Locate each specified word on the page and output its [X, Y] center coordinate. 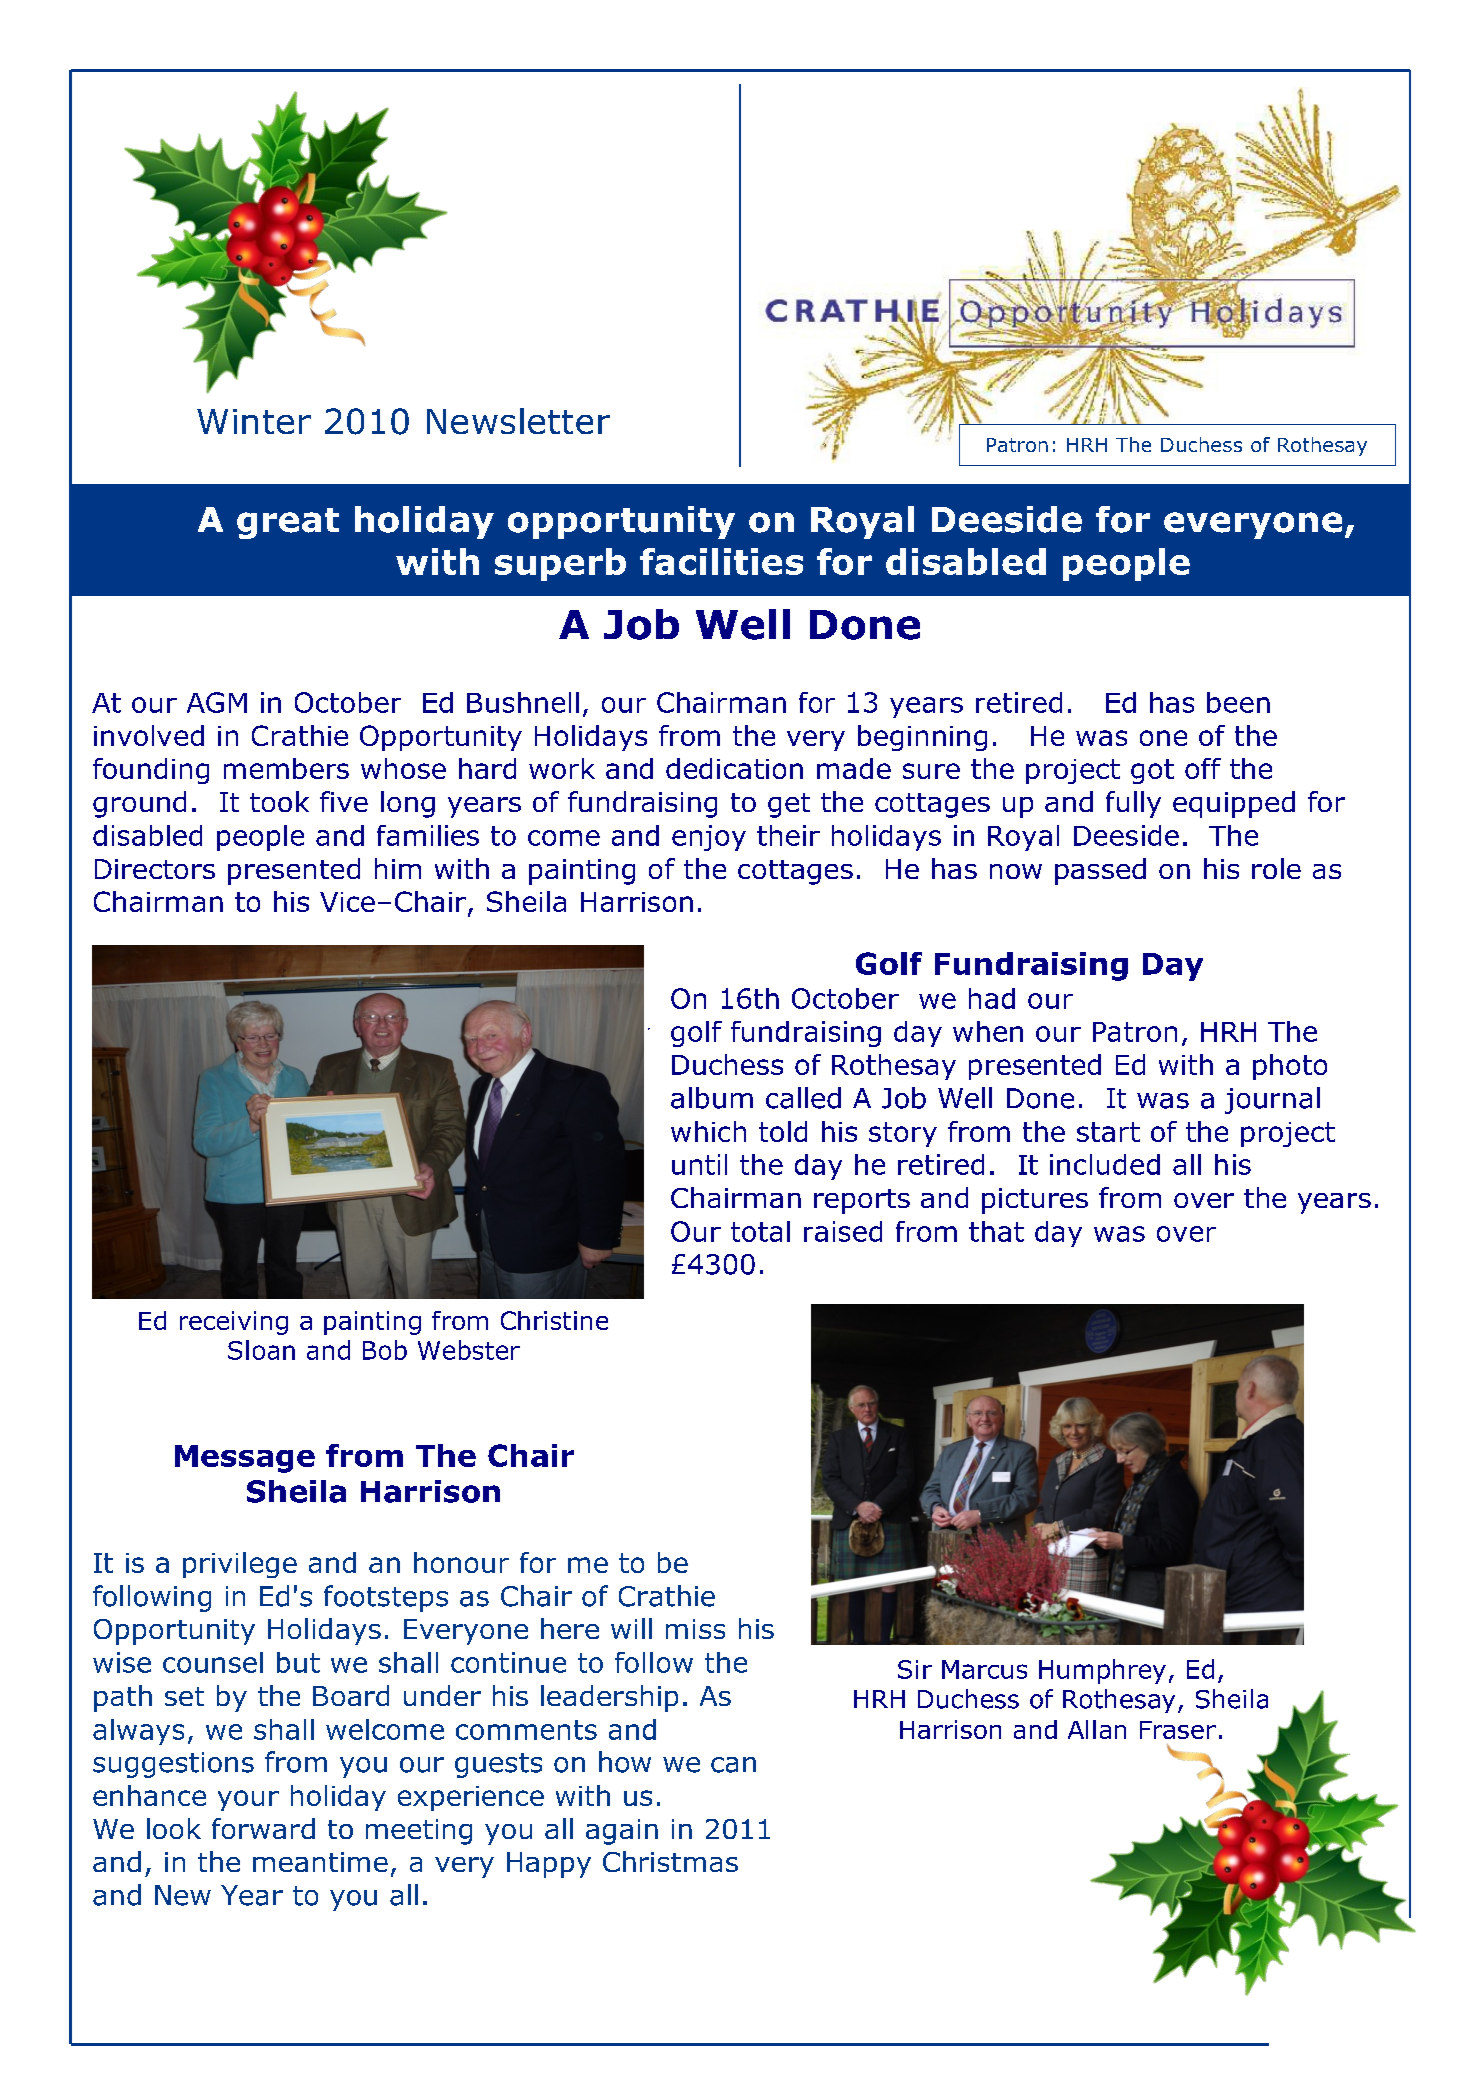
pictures [1035, 1201]
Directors [155, 869]
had [992, 998]
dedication [734, 768]
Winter [254, 421]
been [1238, 702]
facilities [721, 561]
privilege [240, 1565]
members [286, 768]
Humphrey [1102, 1671]
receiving [234, 1323]
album [712, 1098]
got [1152, 771]
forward [263, 1828]
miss [695, 1629]
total [760, 1231]
